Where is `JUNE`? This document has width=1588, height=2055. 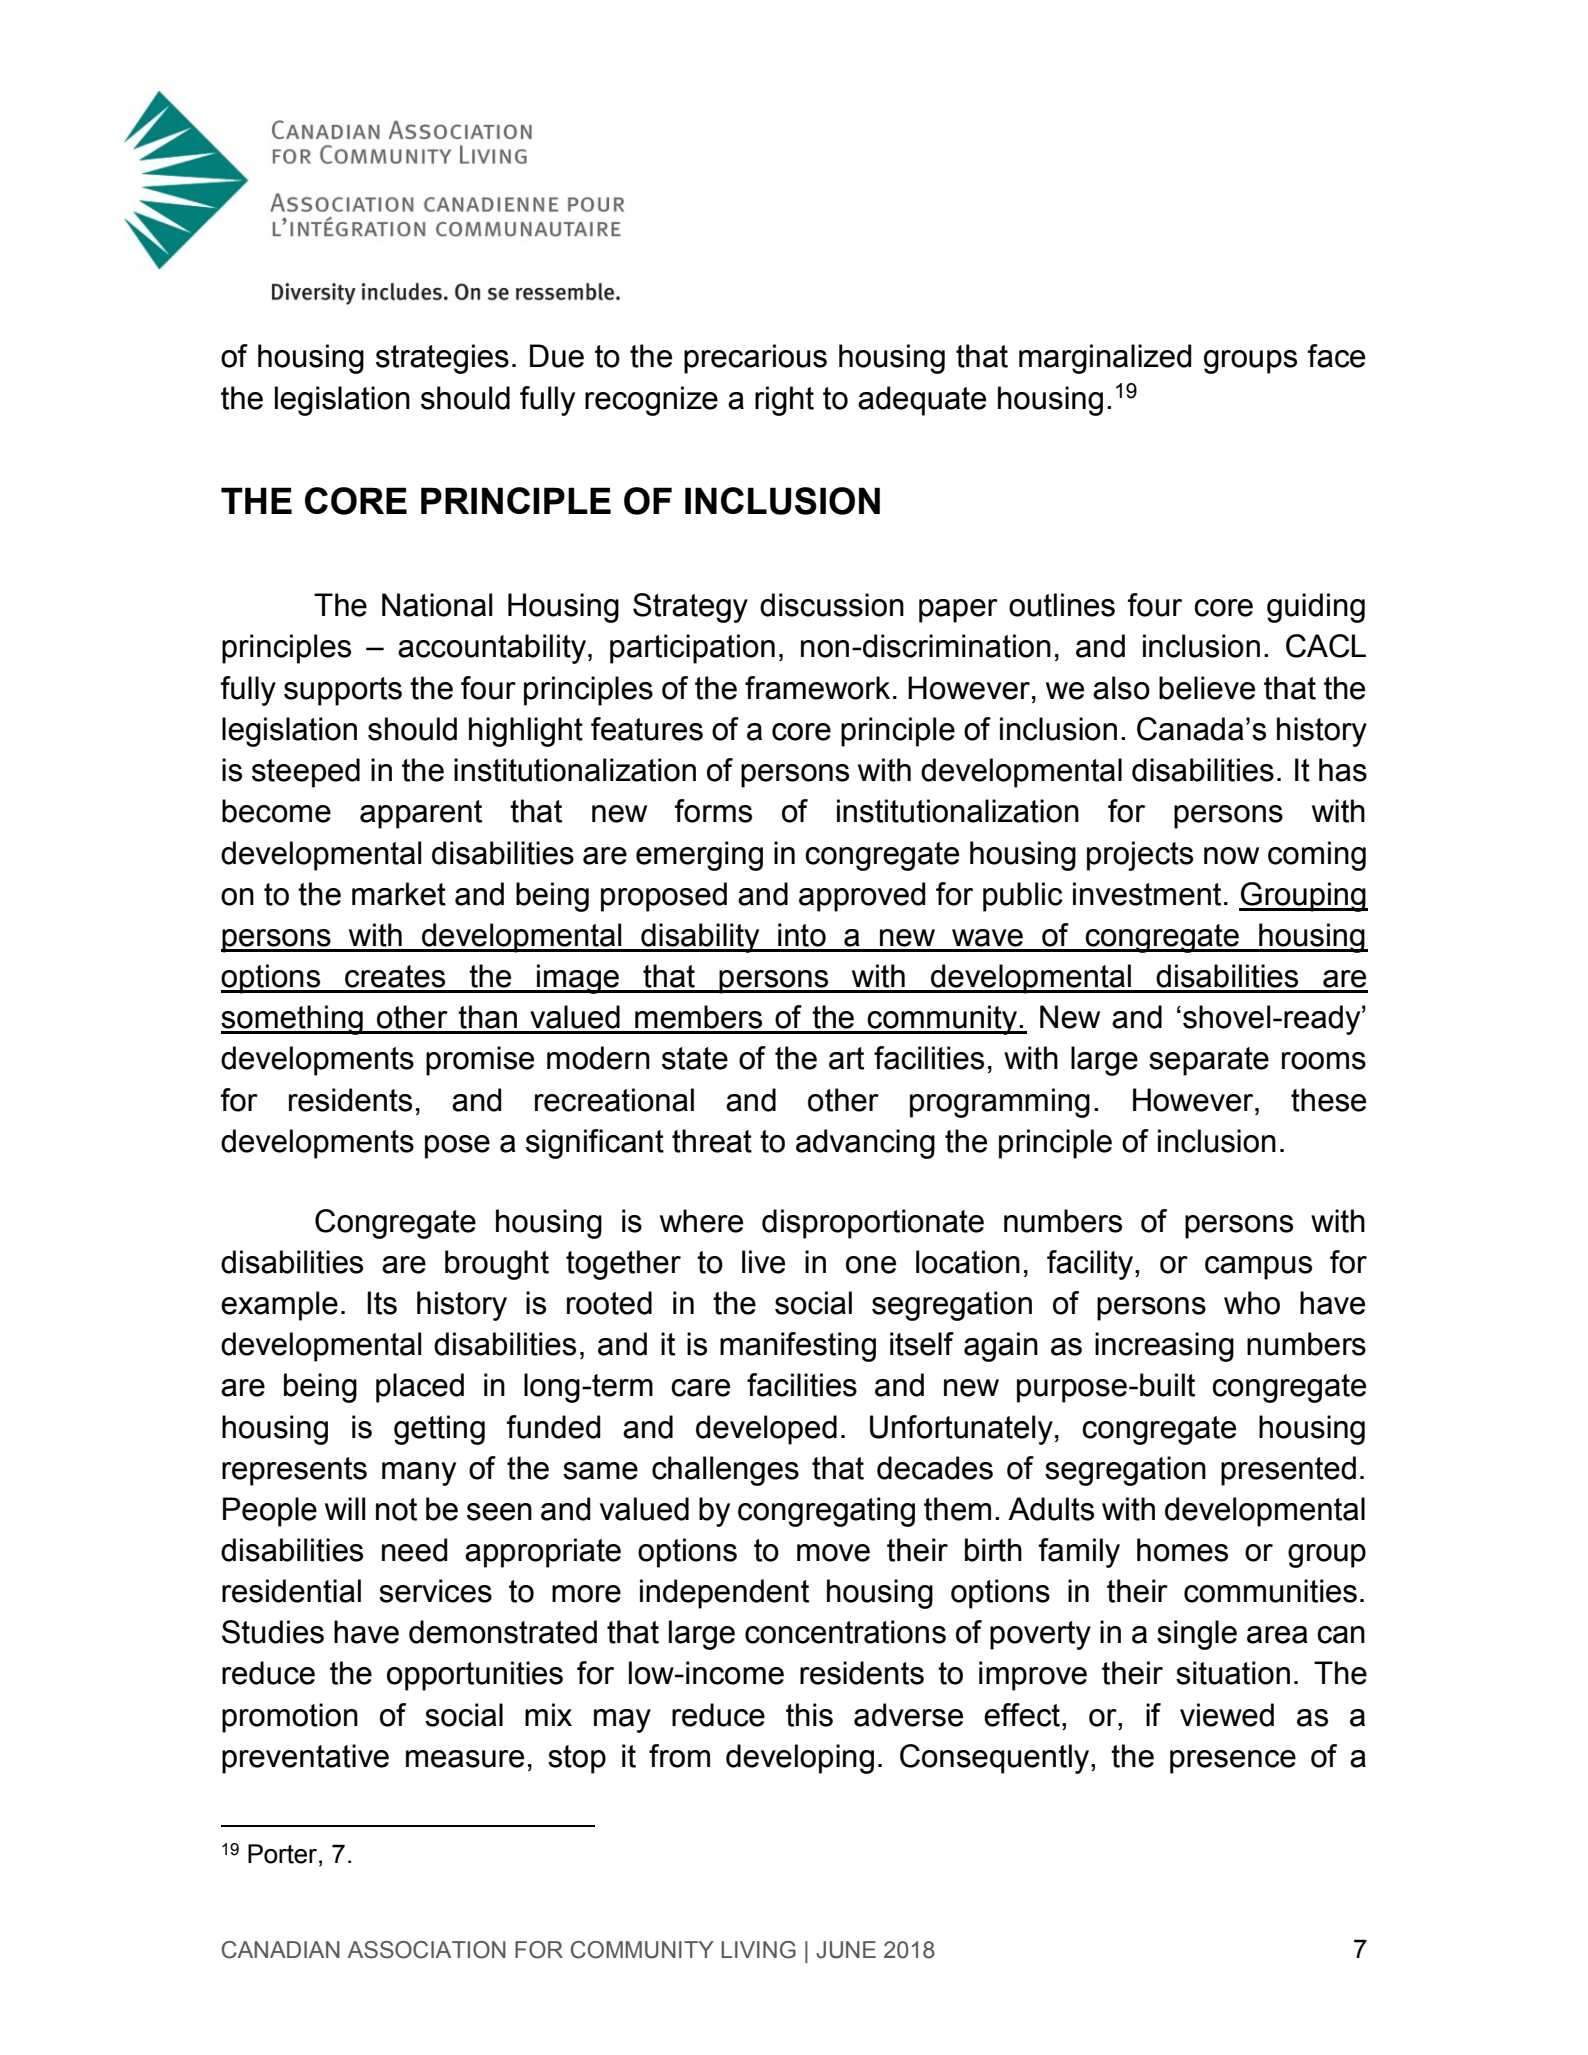 JUNE is located at coordinates (846, 1950).
